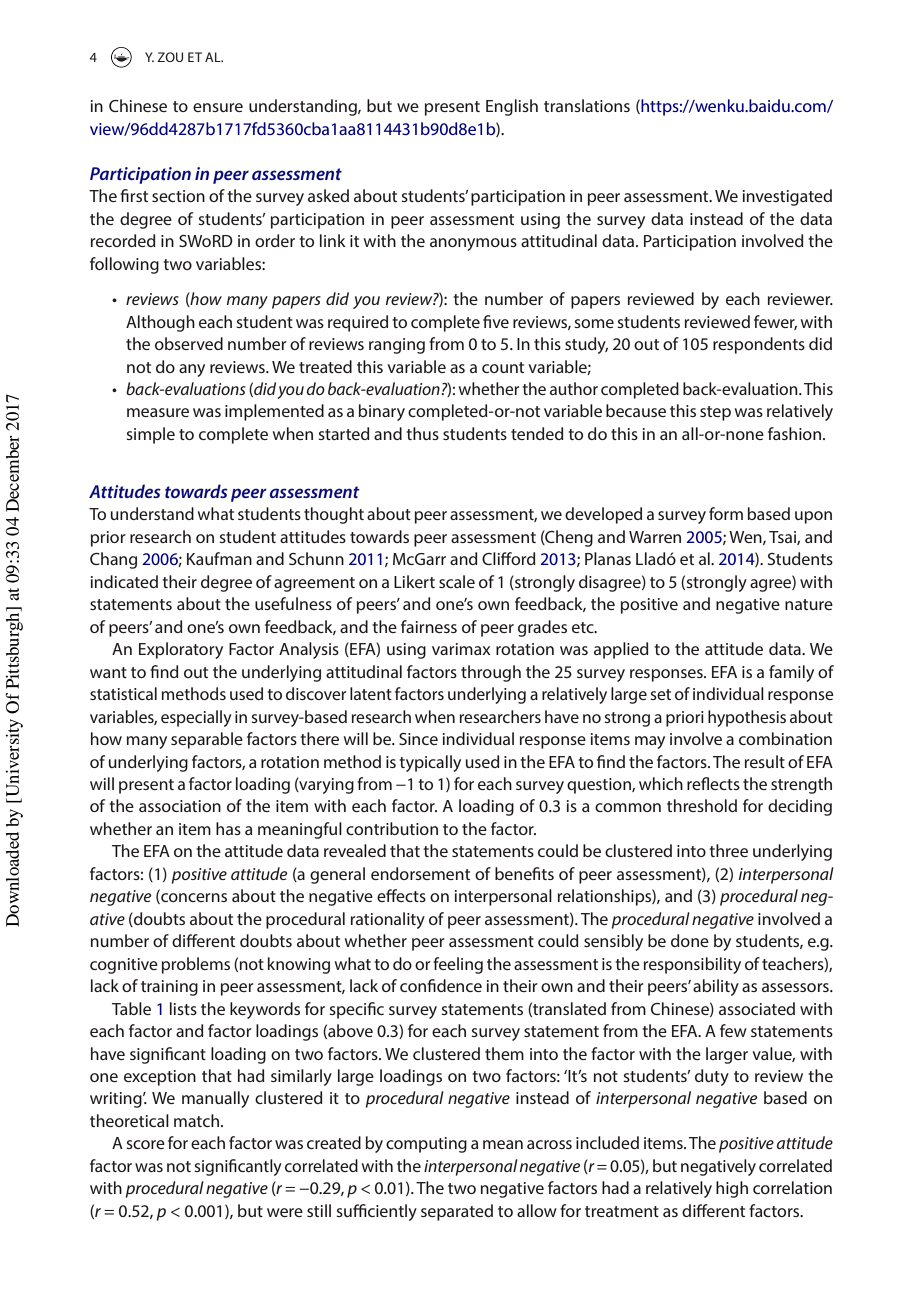  Describe the element at coordinates (787, 197) in the document. I see `investigated` at that location.
